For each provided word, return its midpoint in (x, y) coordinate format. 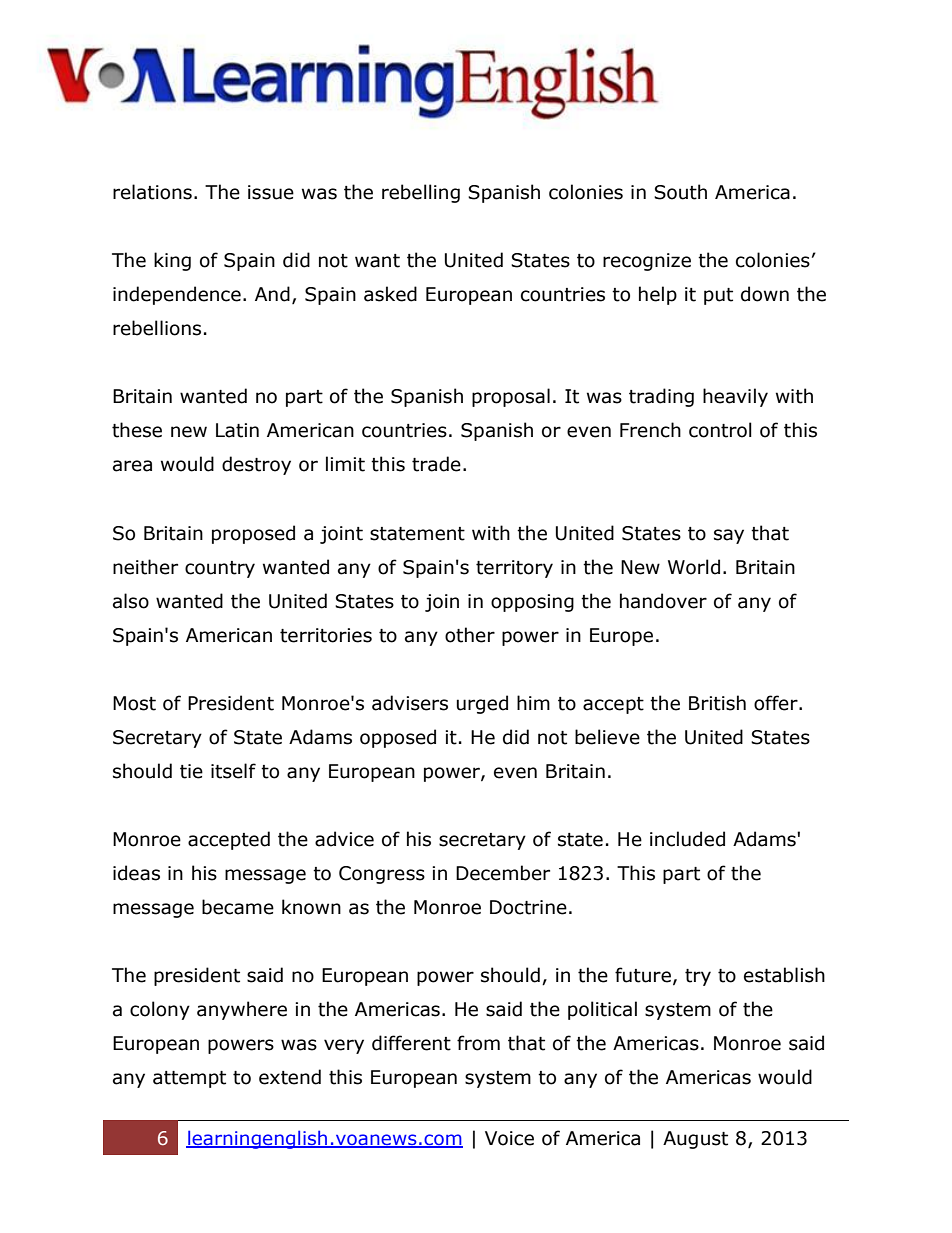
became (238, 907)
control (720, 430)
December (503, 873)
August (695, 1140)
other (470, 635)
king (172, 261)
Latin (237, 430)
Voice (509, 1138)
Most (134, 703)
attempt (189, 1079)
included (687, 839)
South (680, 192)
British (717, 703)
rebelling (421, 193)
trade (436, 464)
